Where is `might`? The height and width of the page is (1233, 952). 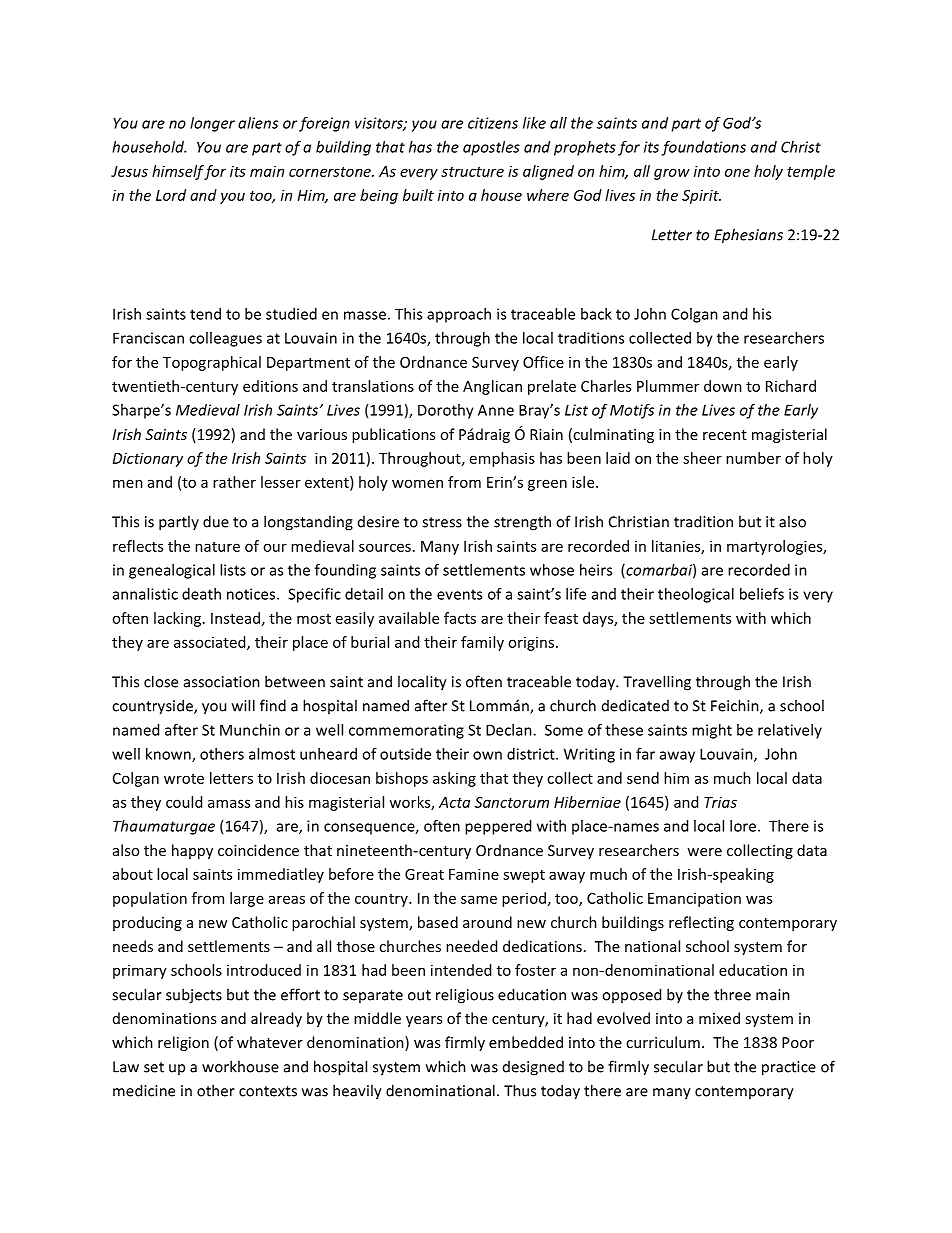 might is located at coordinates (712, 731).
